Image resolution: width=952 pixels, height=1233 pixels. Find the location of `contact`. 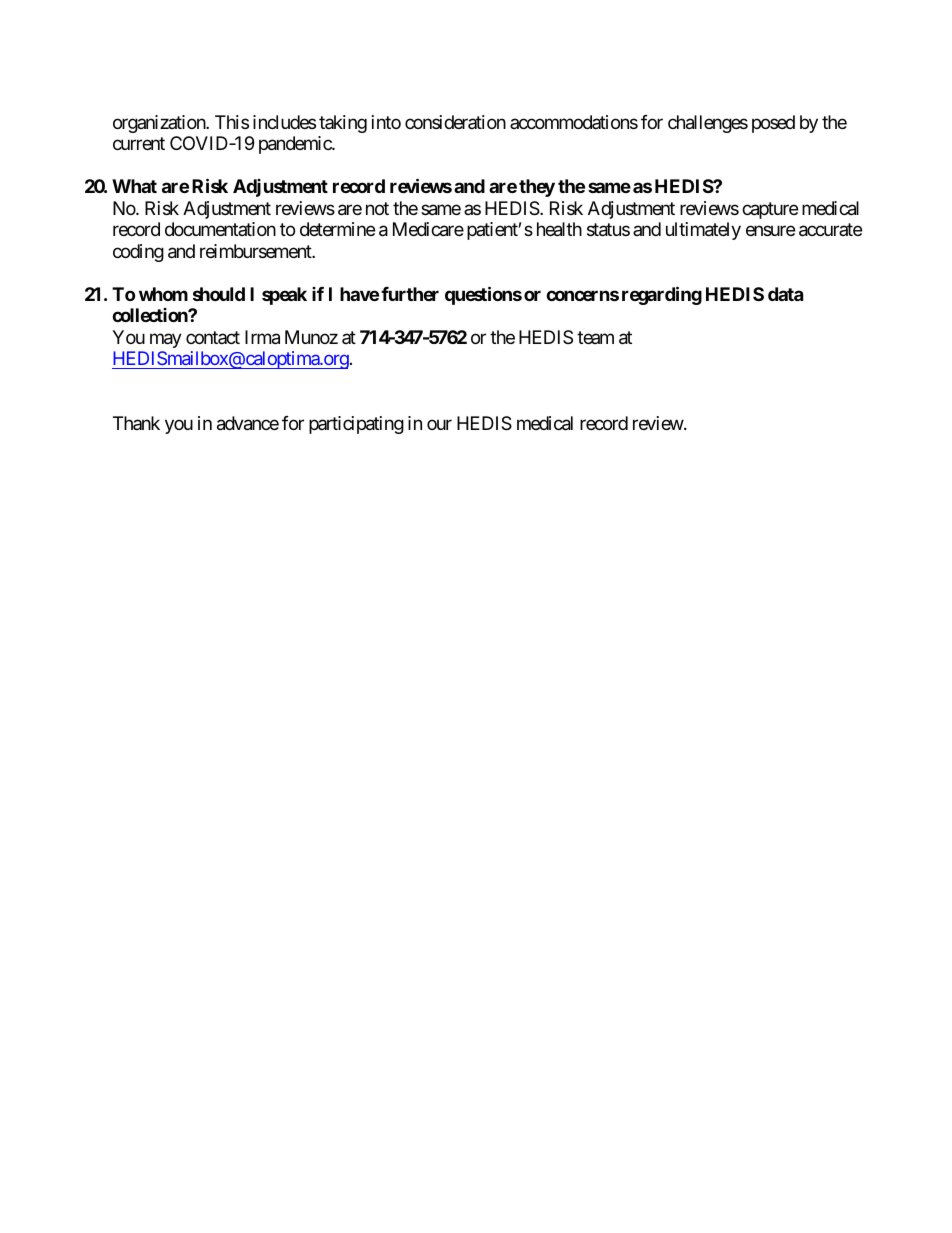

contact is located at coordinates (213, 337).
